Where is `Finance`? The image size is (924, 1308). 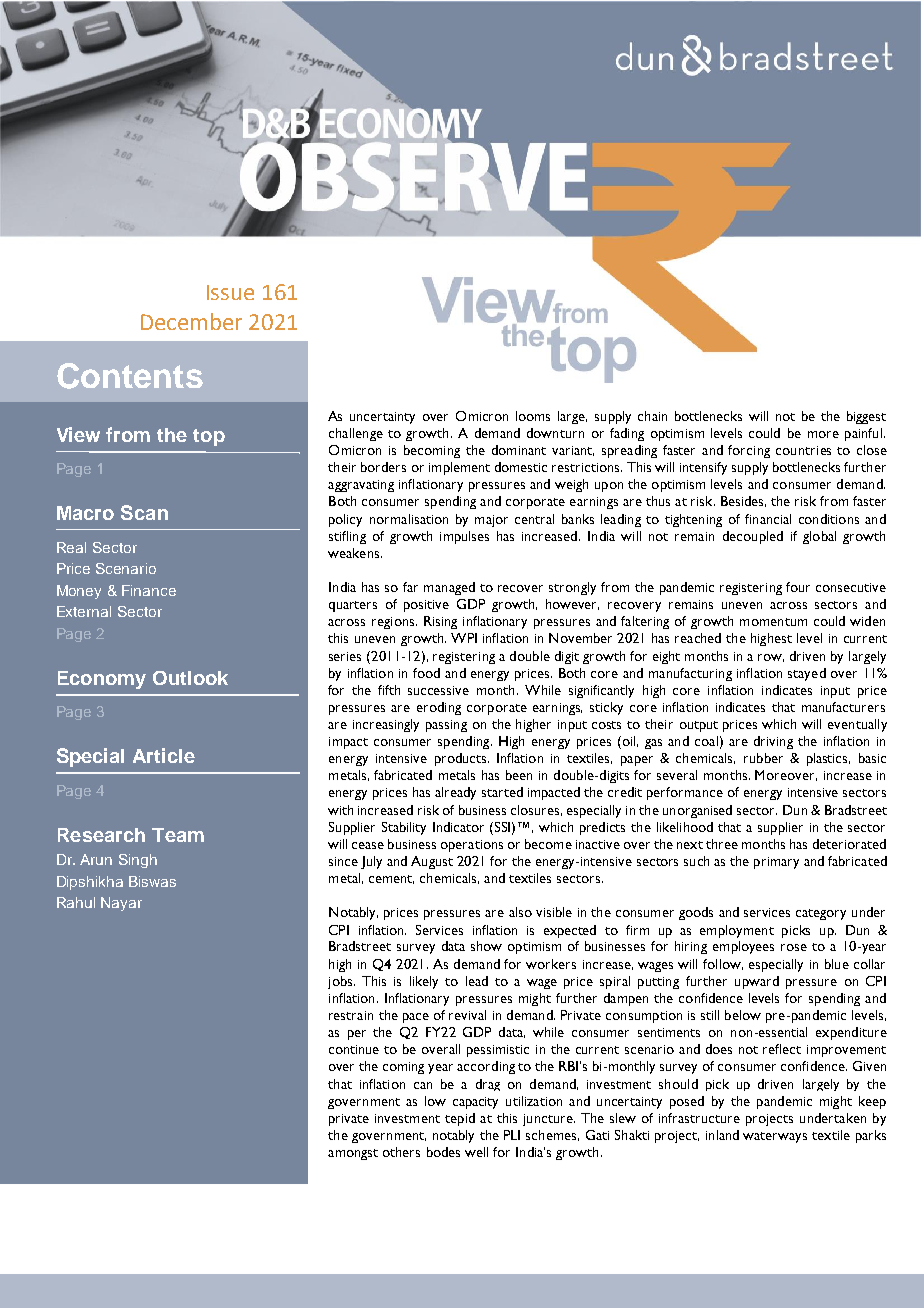
Finance is located at coordinates (149, 590).
